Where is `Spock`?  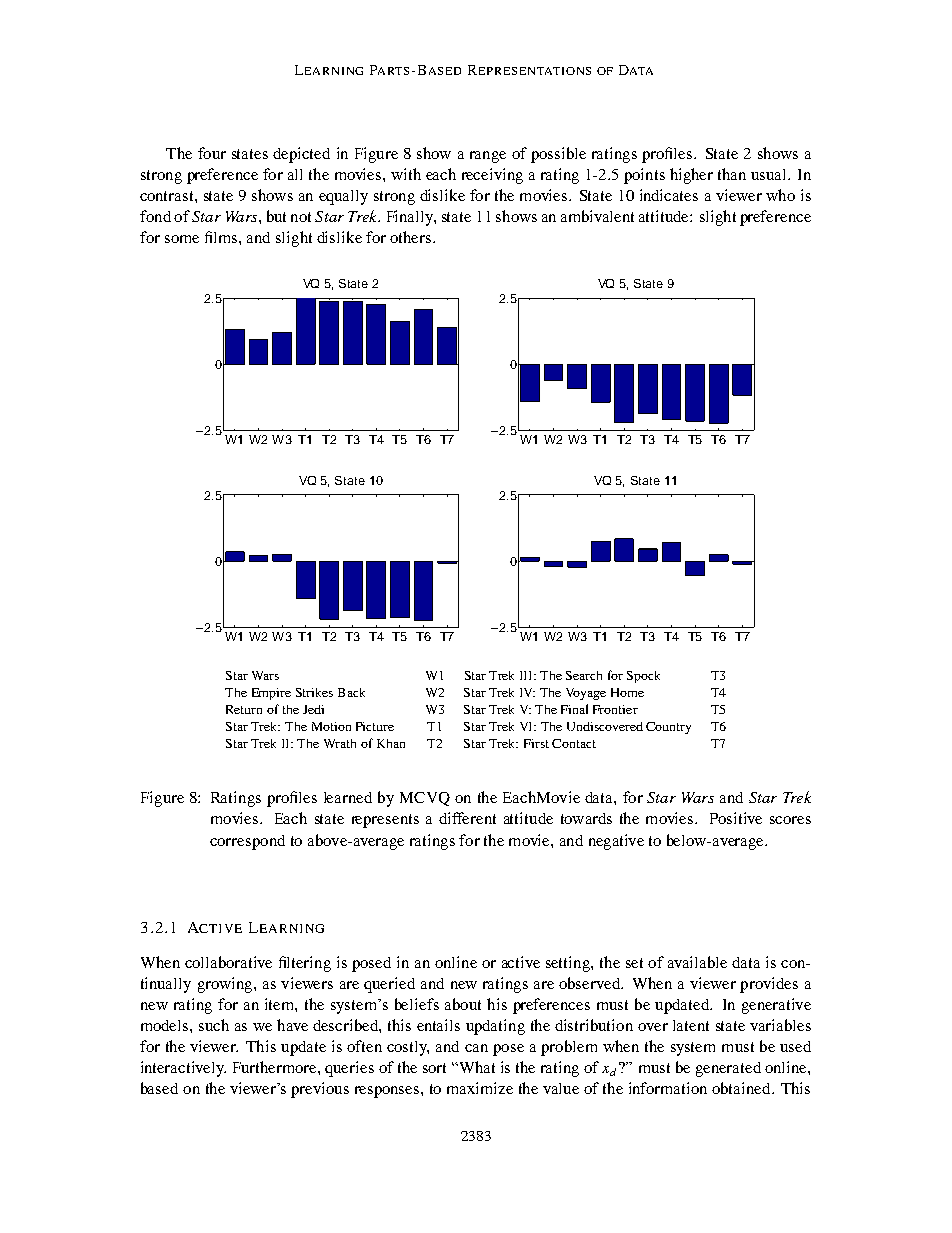
Spock is located at coordinates (643, 677).
